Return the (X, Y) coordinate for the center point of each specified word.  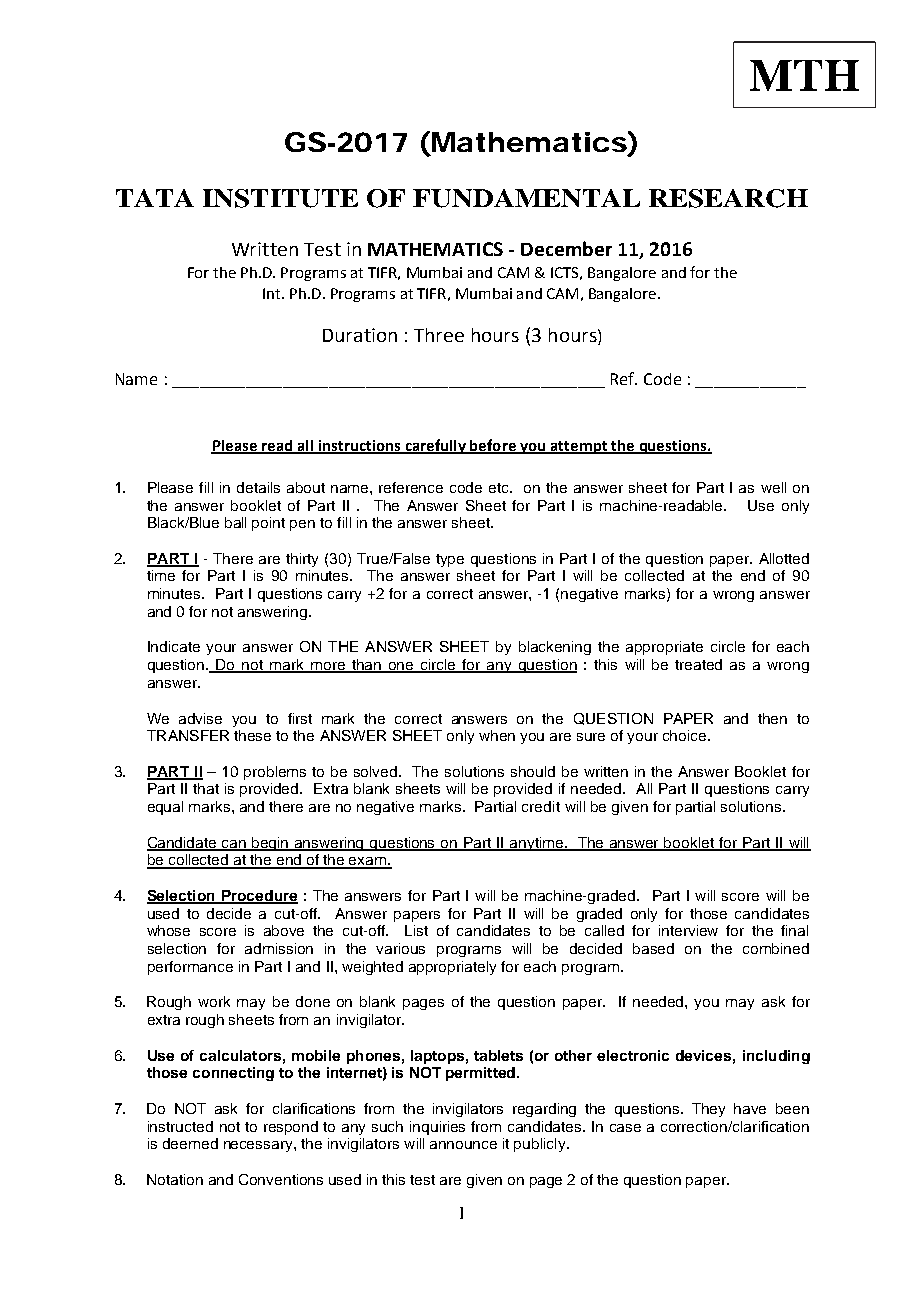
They (708, 1110)
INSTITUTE (280, 198)
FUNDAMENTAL (526, 198)
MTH (804, 75)
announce (463, 1145)
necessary (259, 1146)
